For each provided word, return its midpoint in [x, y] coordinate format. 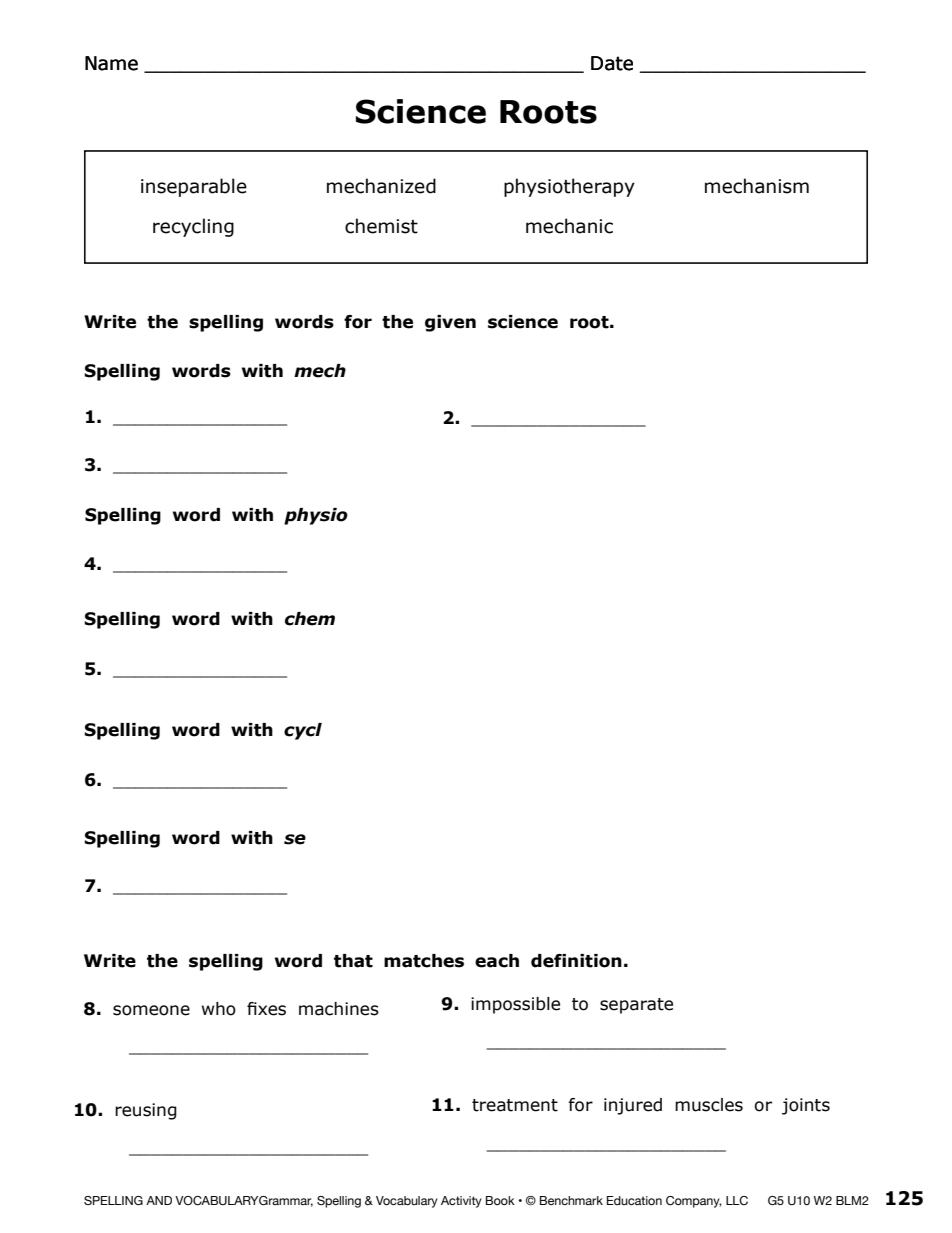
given [450, 323]
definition [576, 961]
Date [612, 63]
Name [111, 63]
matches [424, 961]
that [353, 961]
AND [159, 1200]
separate [636, 1006]
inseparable [194, 187]
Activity [461, 1202]
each [497, 961]
